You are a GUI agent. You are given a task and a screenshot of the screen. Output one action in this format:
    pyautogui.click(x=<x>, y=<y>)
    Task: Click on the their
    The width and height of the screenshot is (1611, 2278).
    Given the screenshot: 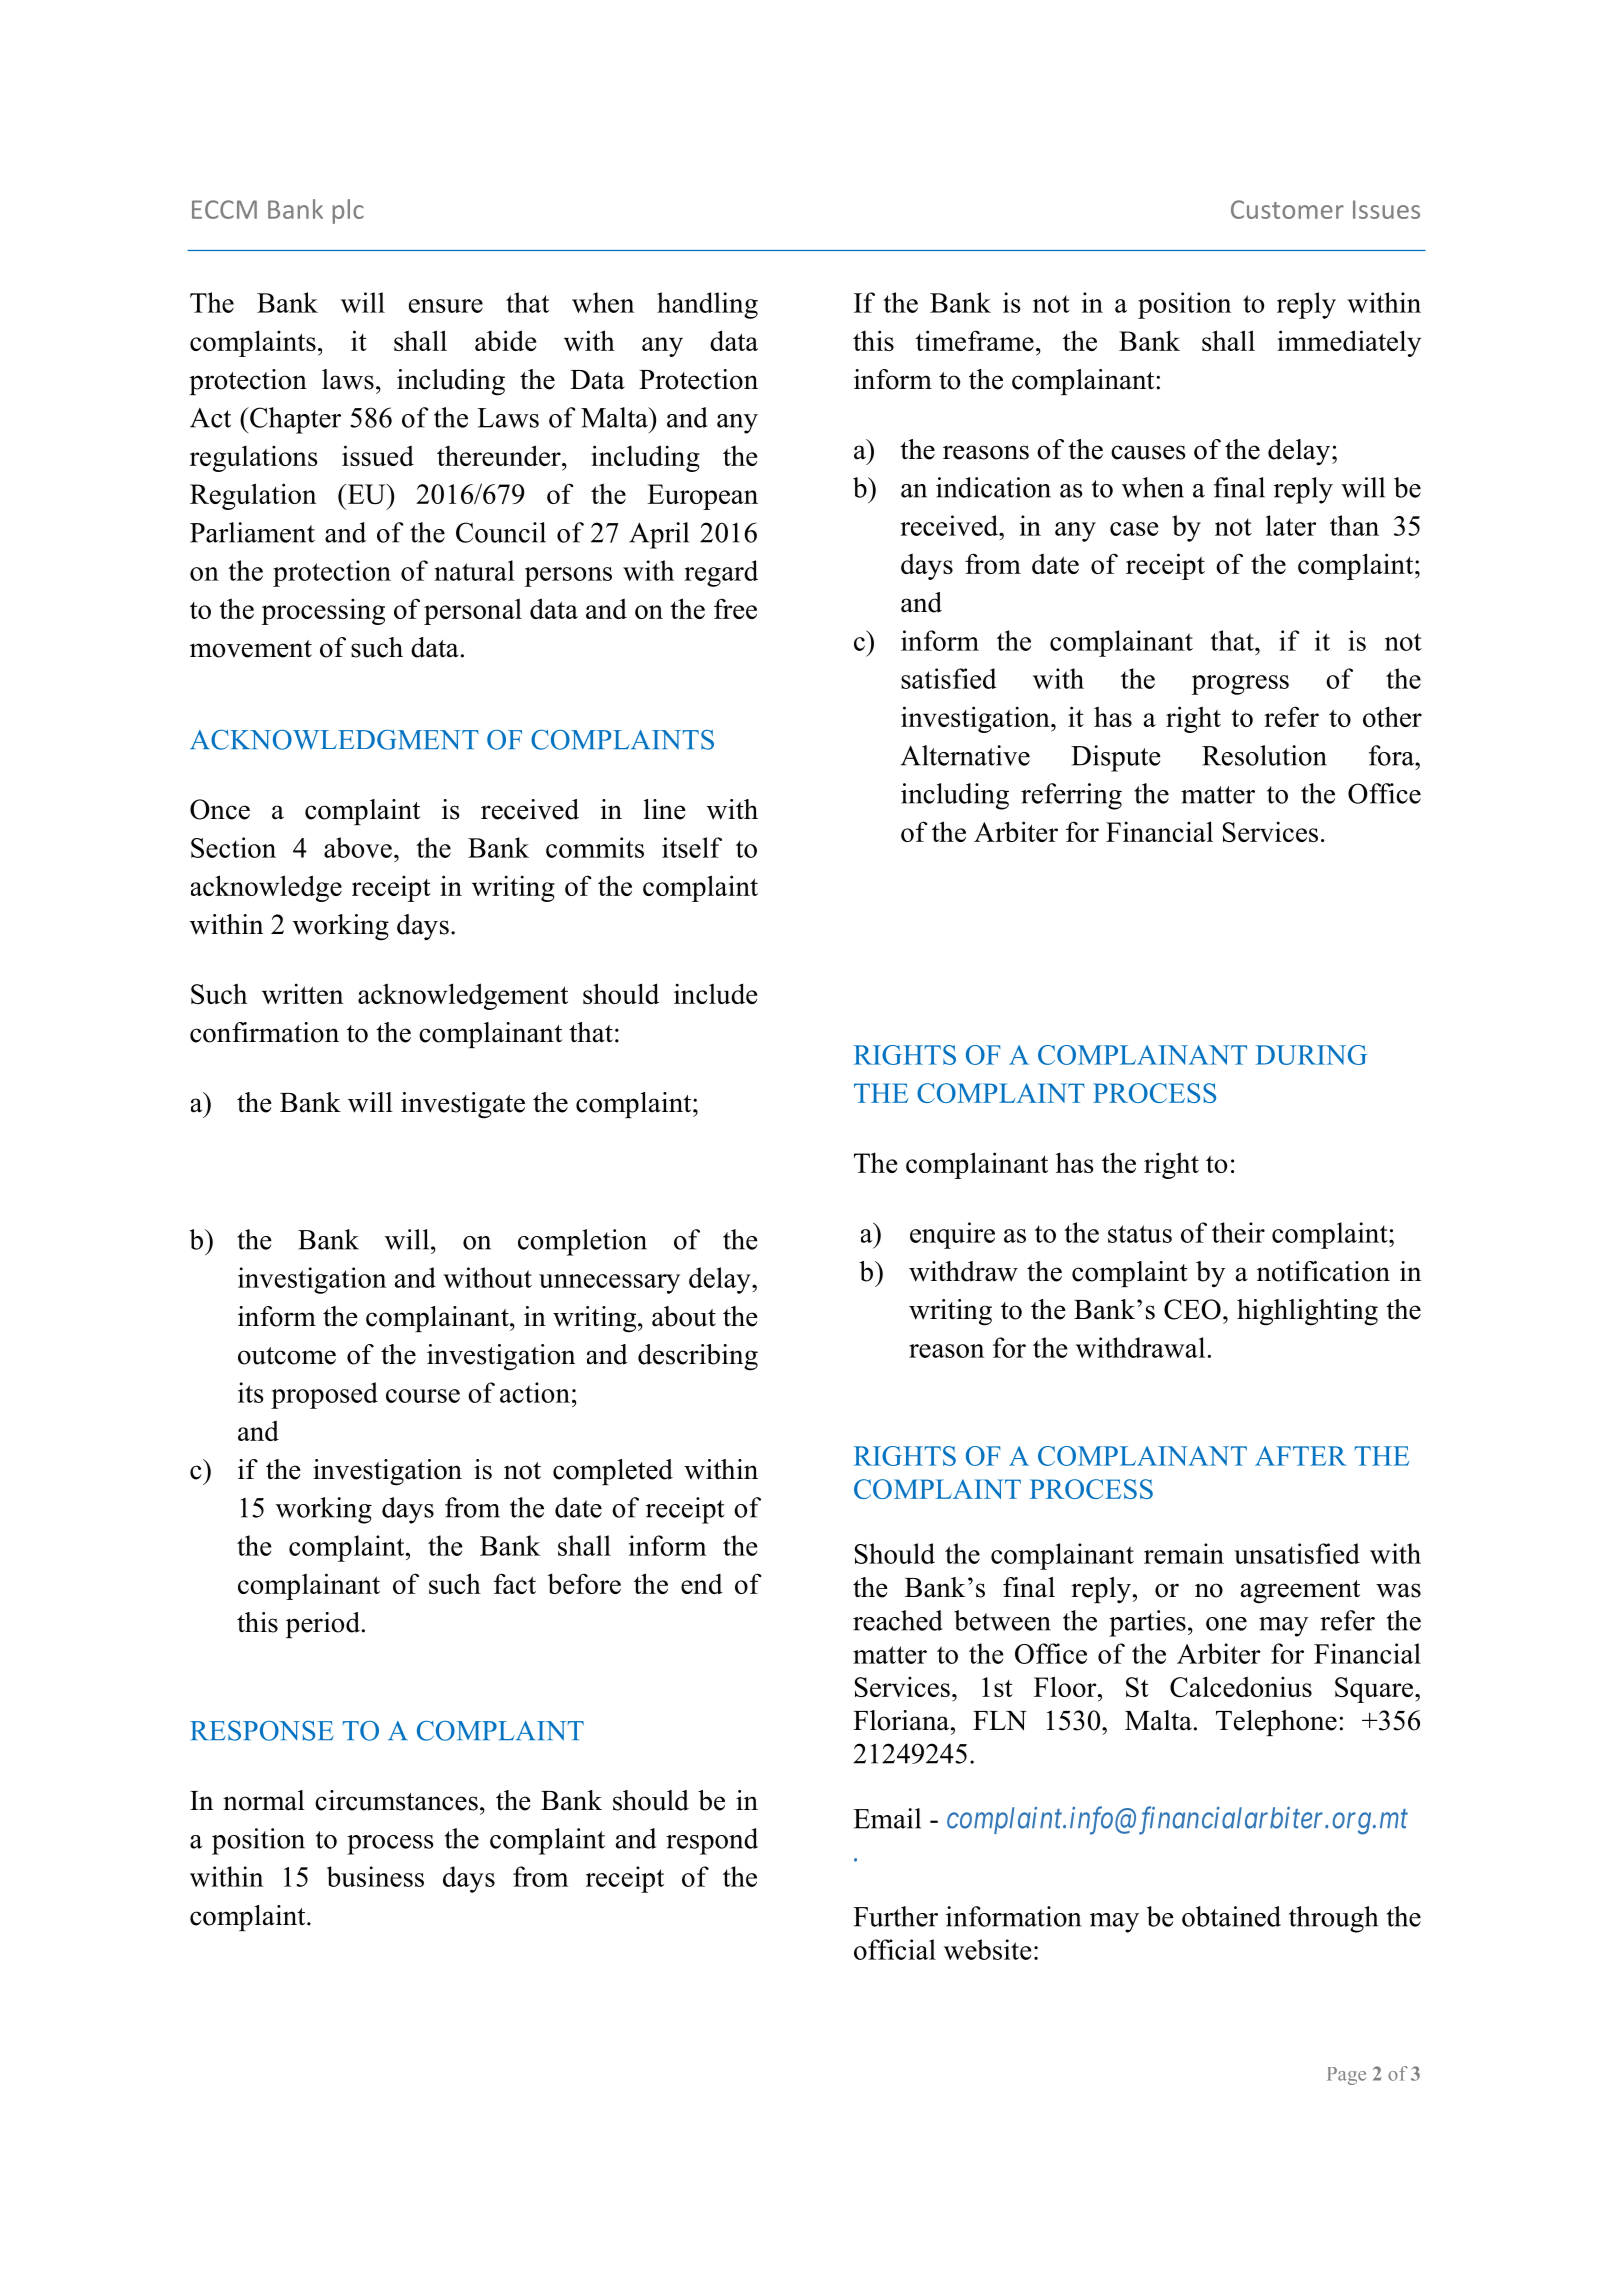 What is the action you would take?
    pyautogui.click(x=1238, y=1232)
